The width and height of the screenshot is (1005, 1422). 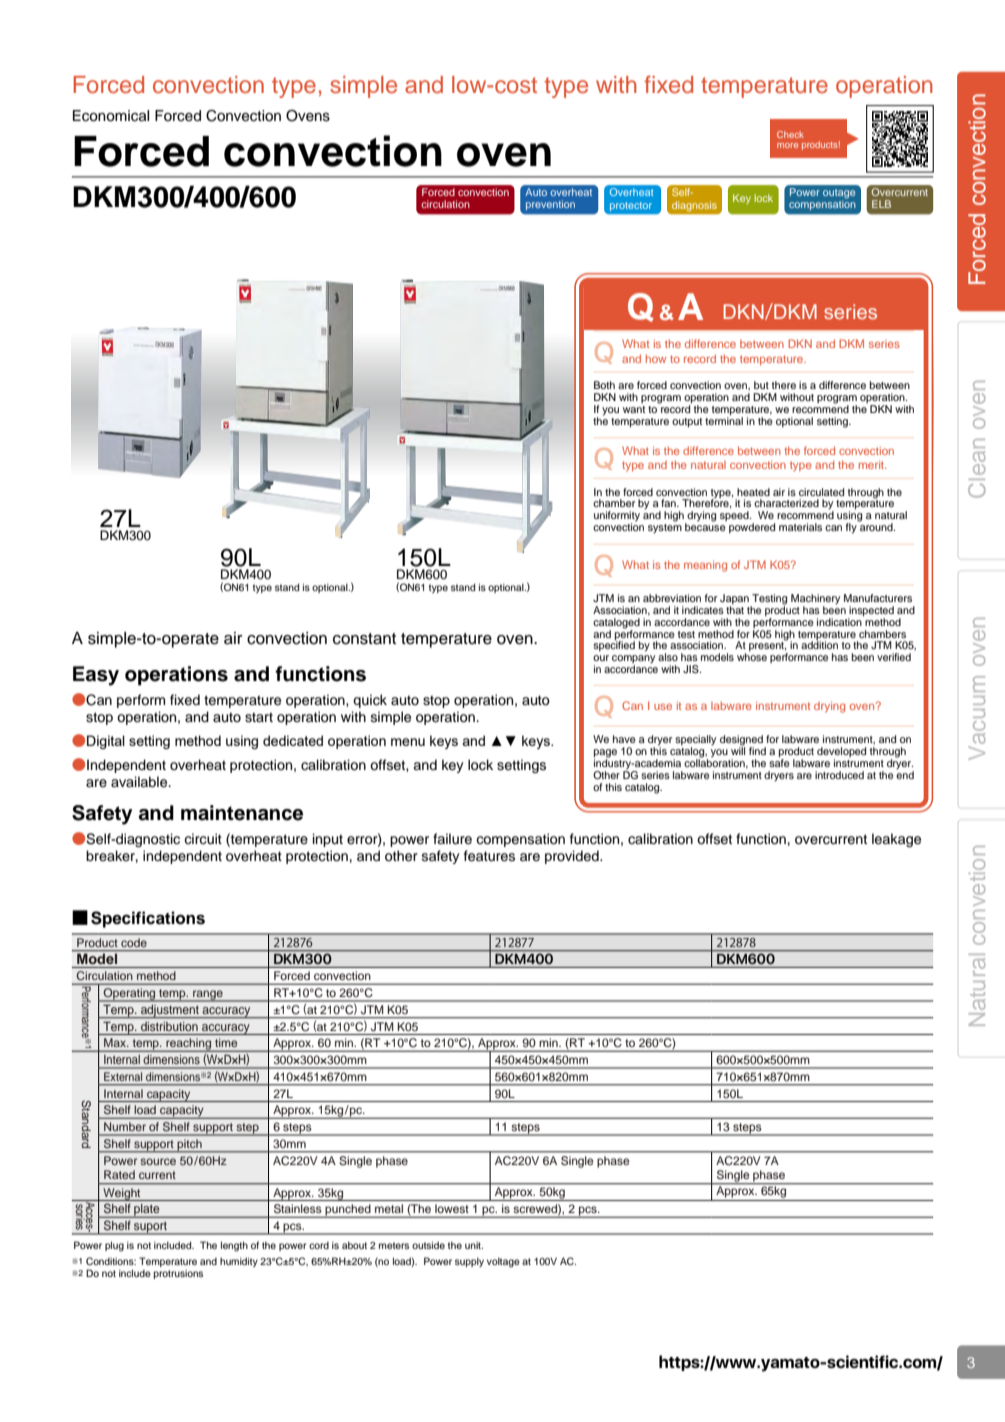 What do you see at coordinates (474, 1245) in the screenshot?
I see `unit` at bounding box center [474, 1245].
